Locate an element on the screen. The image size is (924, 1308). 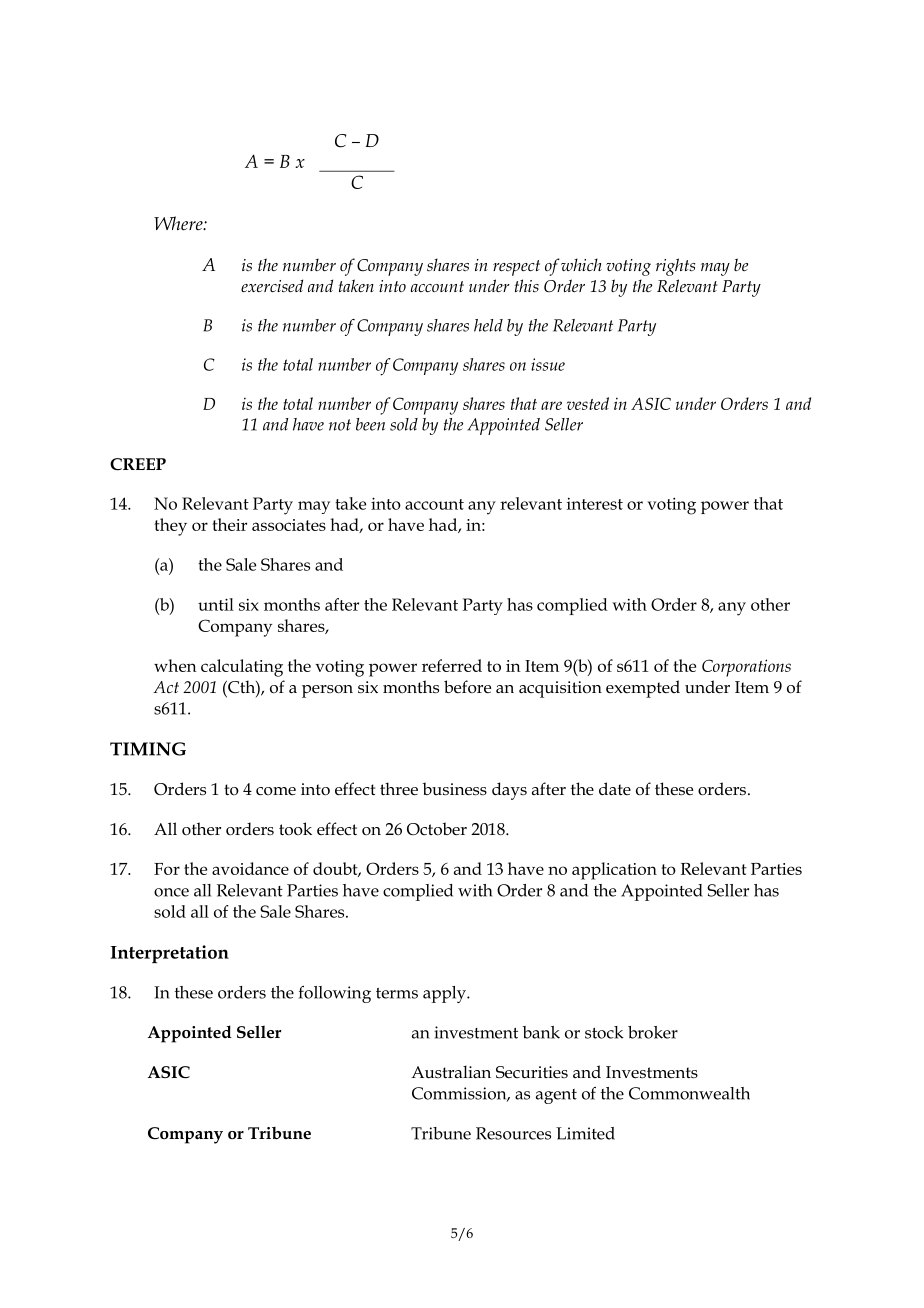
their is located at coordinates (229, 524).
